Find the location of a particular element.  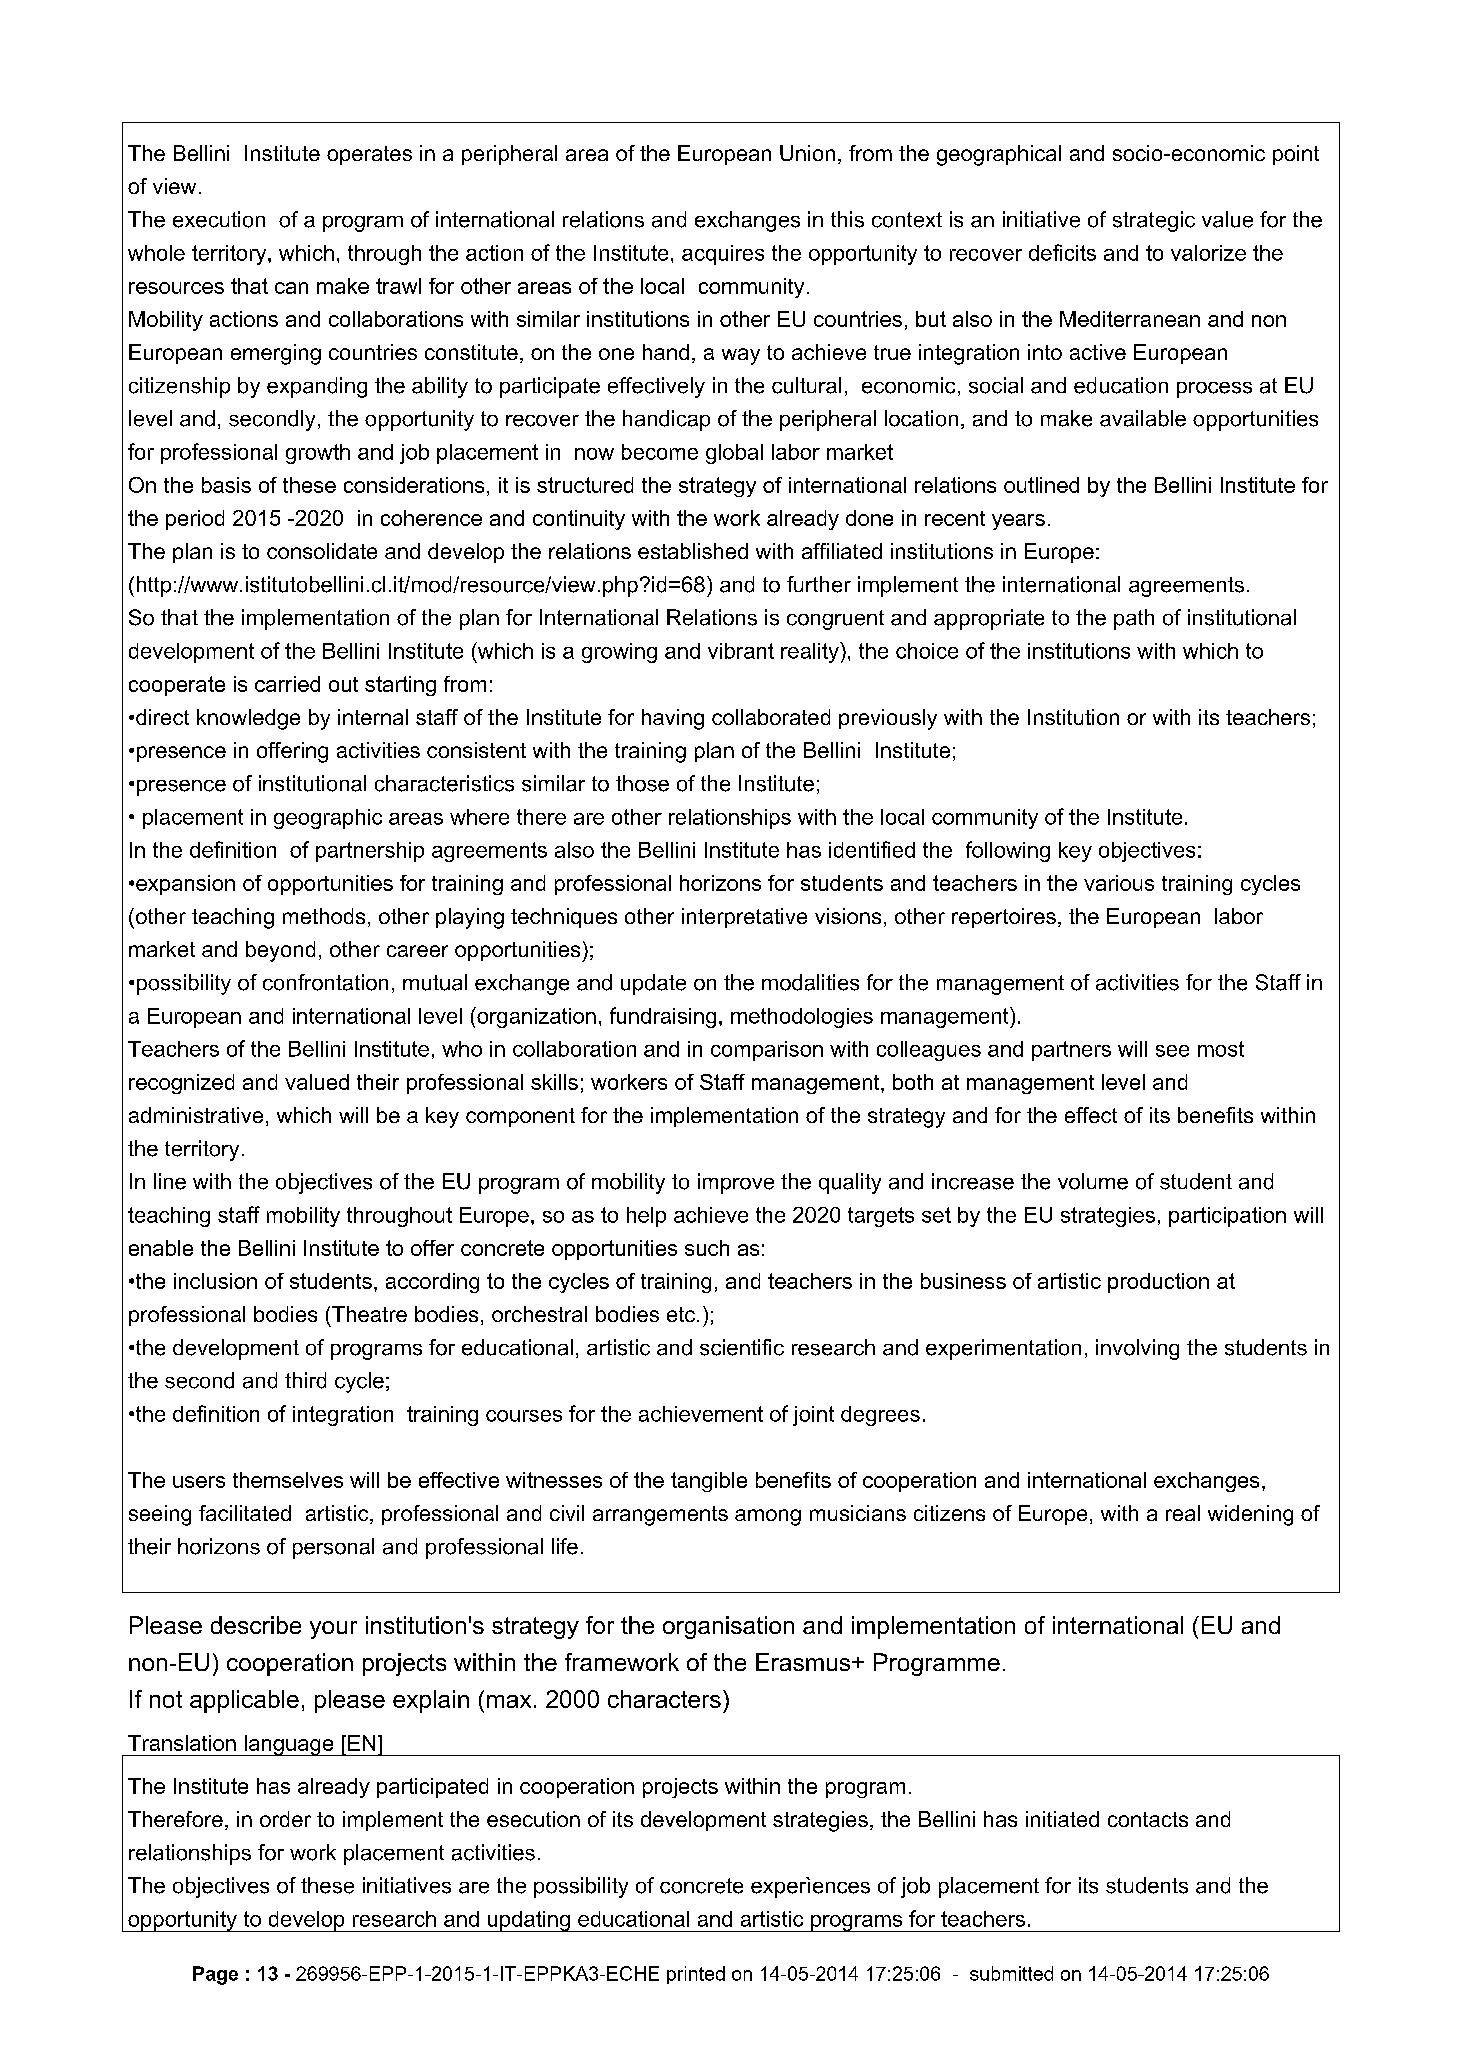

contacts is located at coordinates (1148, 1819).
